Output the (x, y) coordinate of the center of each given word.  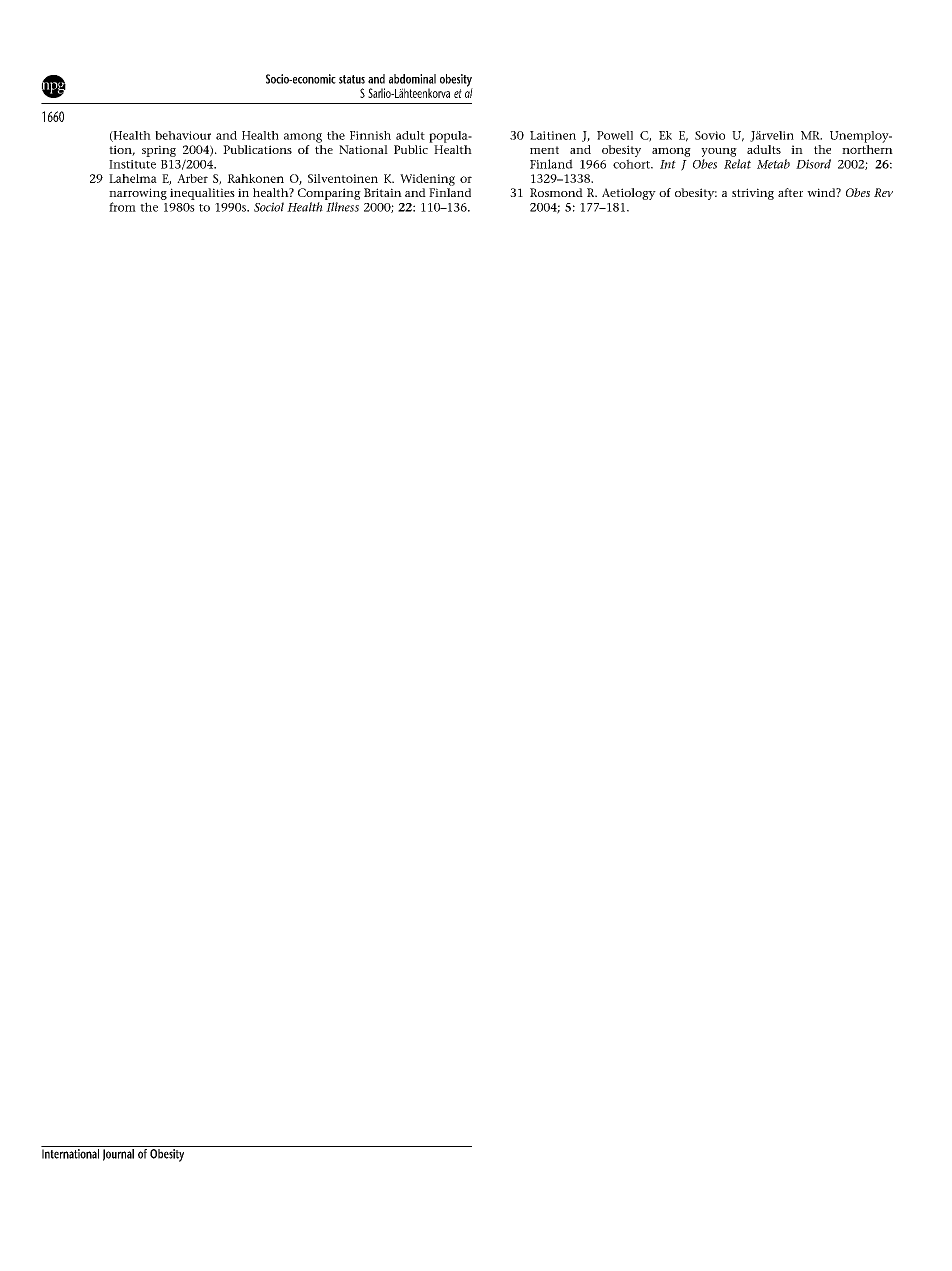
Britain (383, 192)
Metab (773, 164)
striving (753, 194)
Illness (342, 207)
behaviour (183, 135)
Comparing (329, 194)
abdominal (412, 79)
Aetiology (629, 194)
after (790, 192)
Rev (883, 192)
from (122, 207)
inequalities (202, 194)
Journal (118, 1153)
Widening (427, 180)
